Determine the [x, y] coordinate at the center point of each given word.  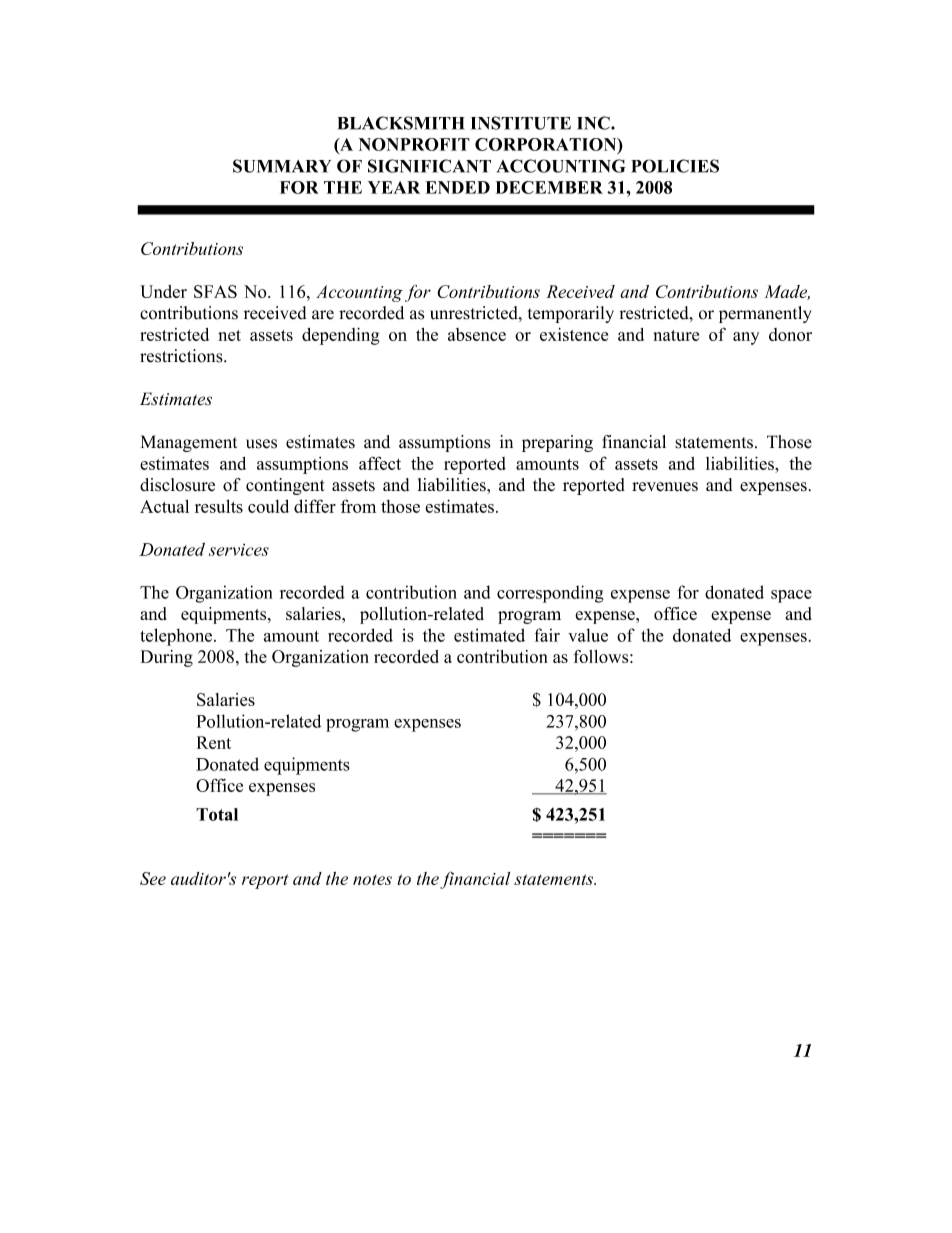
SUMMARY [282, 166]
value [588, 635]
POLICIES [675, 166]
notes [372, 879]
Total [217, 814]
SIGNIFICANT [429, 166]
